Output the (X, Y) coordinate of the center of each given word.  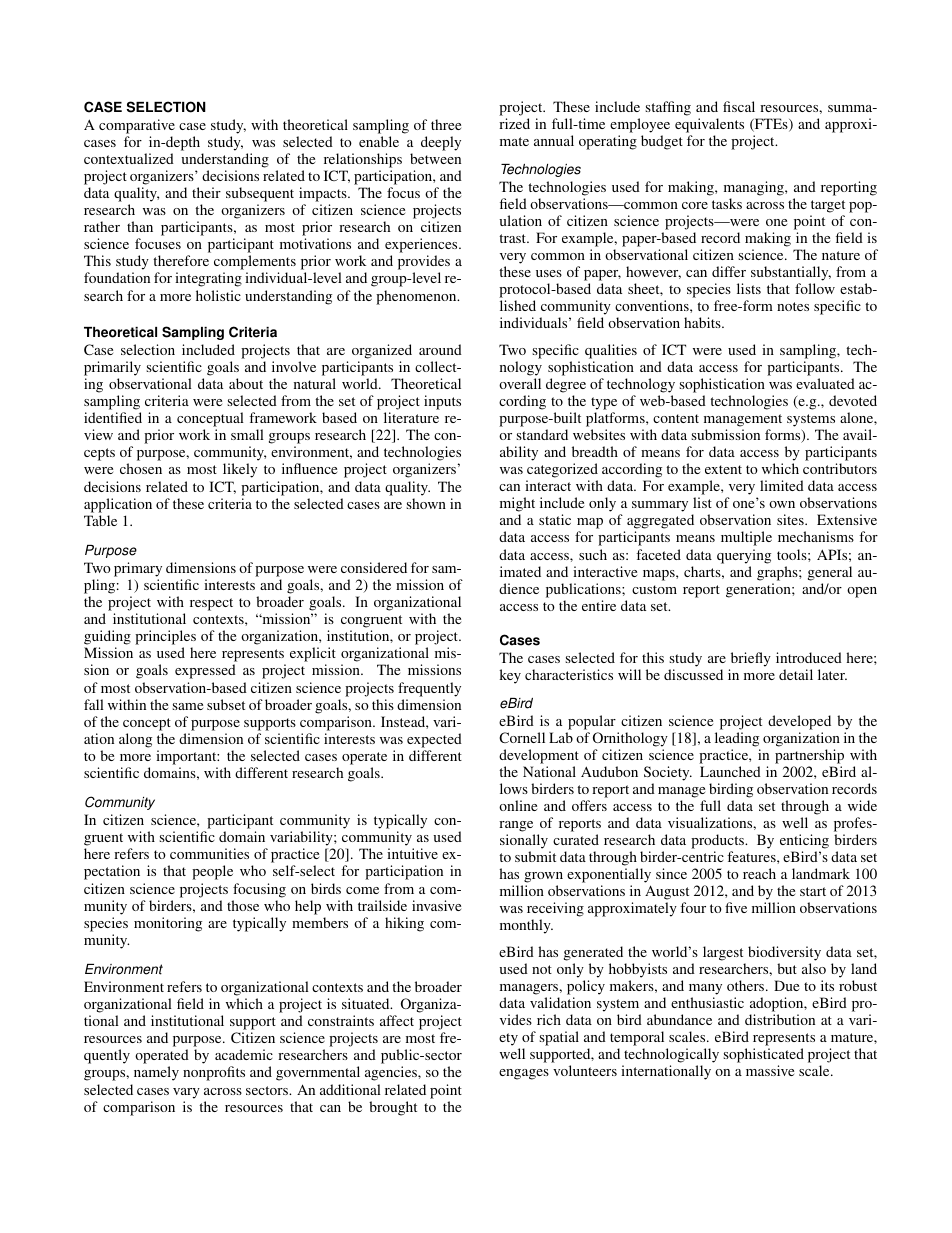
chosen (141, 468)
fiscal (739, 106)
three (446, 124)
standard (542, 434)
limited (782, 485)
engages (524, 1074)
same (187, 706)
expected (434, 740)
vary (186, 1093)
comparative (137, 126)
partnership (809, 756)
